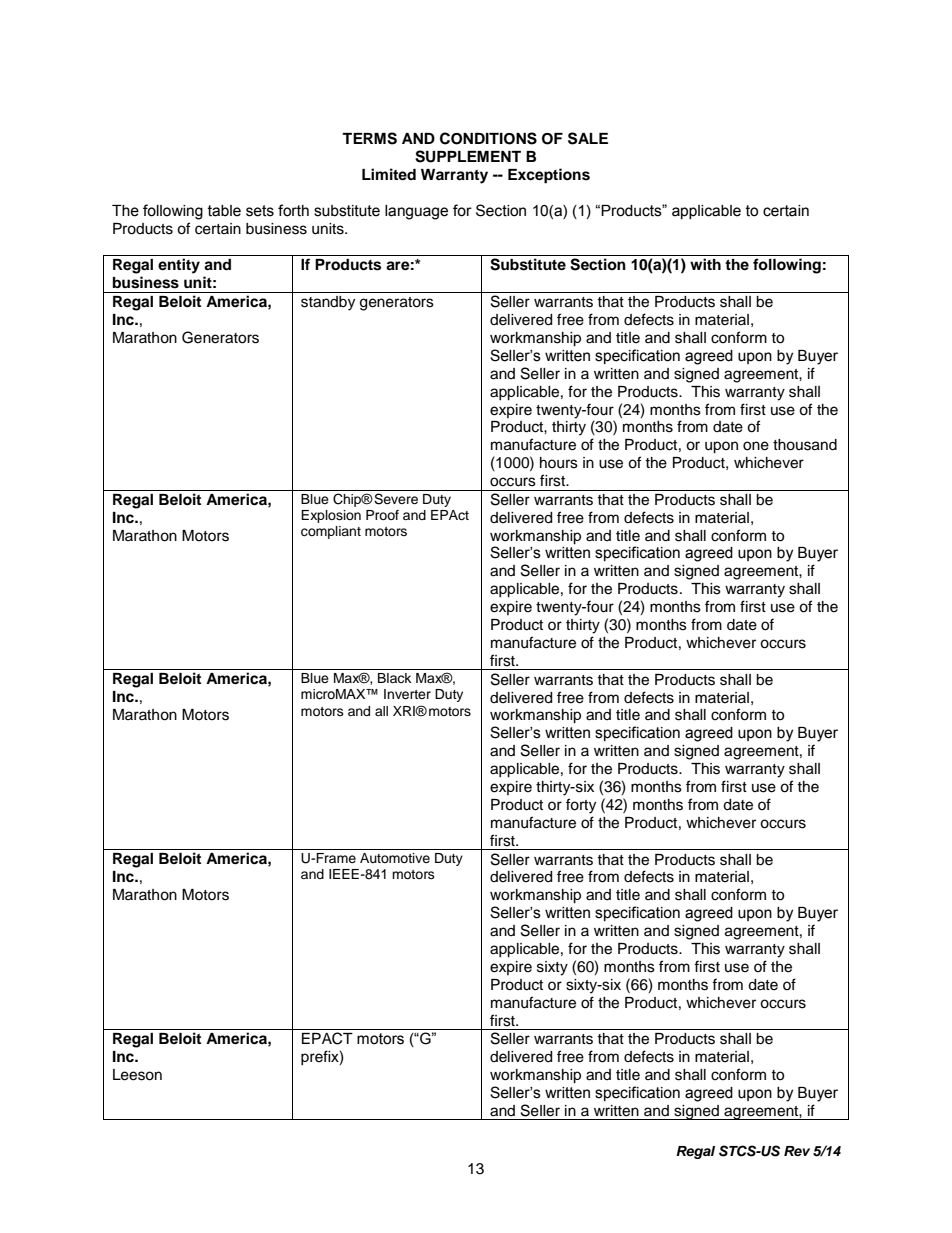 Image resolution: width=952 pixels, height=1233 pixels. What do you see at coordinates (394, 678) in the image?
I see `Black` at bounding box center [394, 678].
